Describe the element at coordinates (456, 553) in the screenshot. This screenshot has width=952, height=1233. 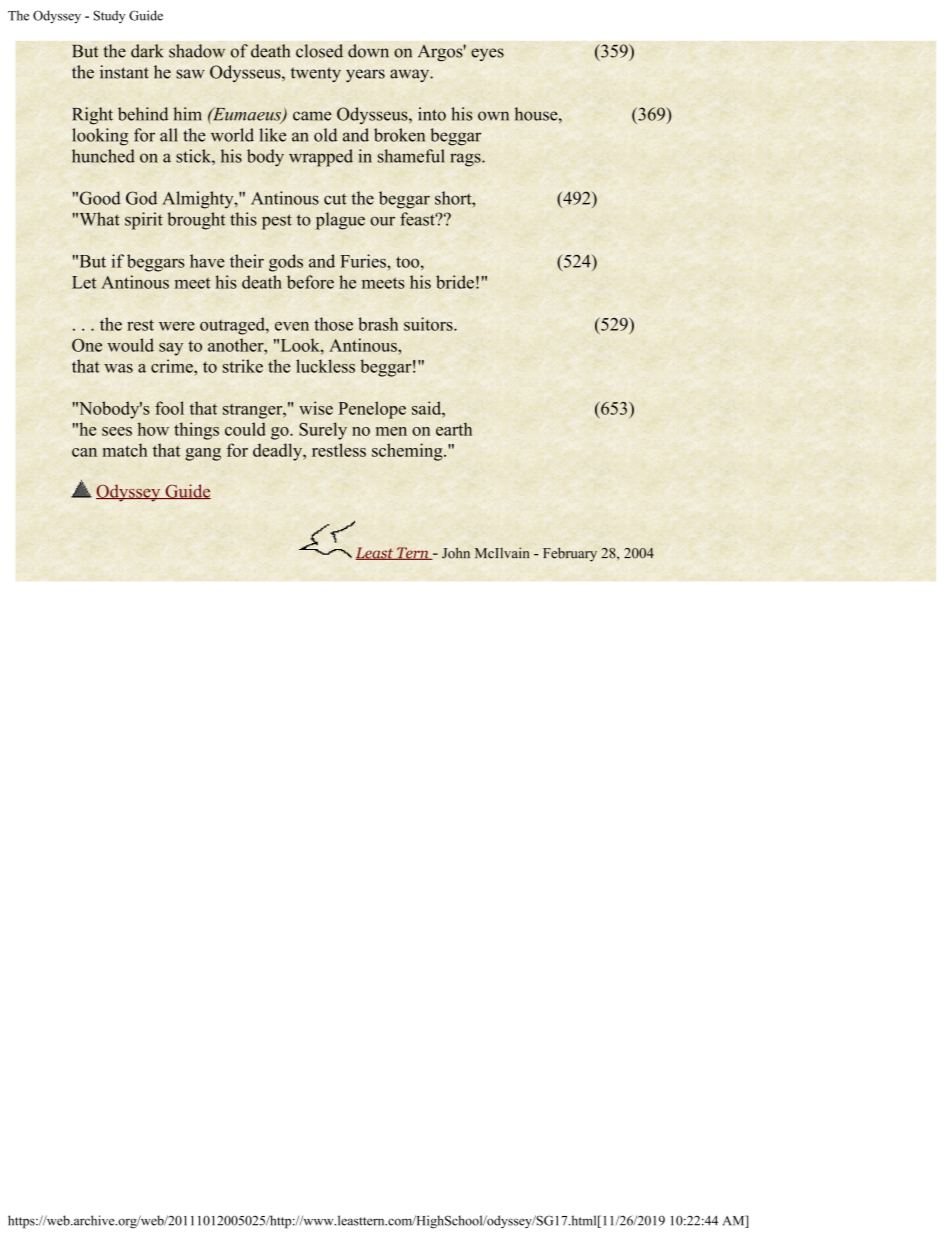
I see `John` at that location.
